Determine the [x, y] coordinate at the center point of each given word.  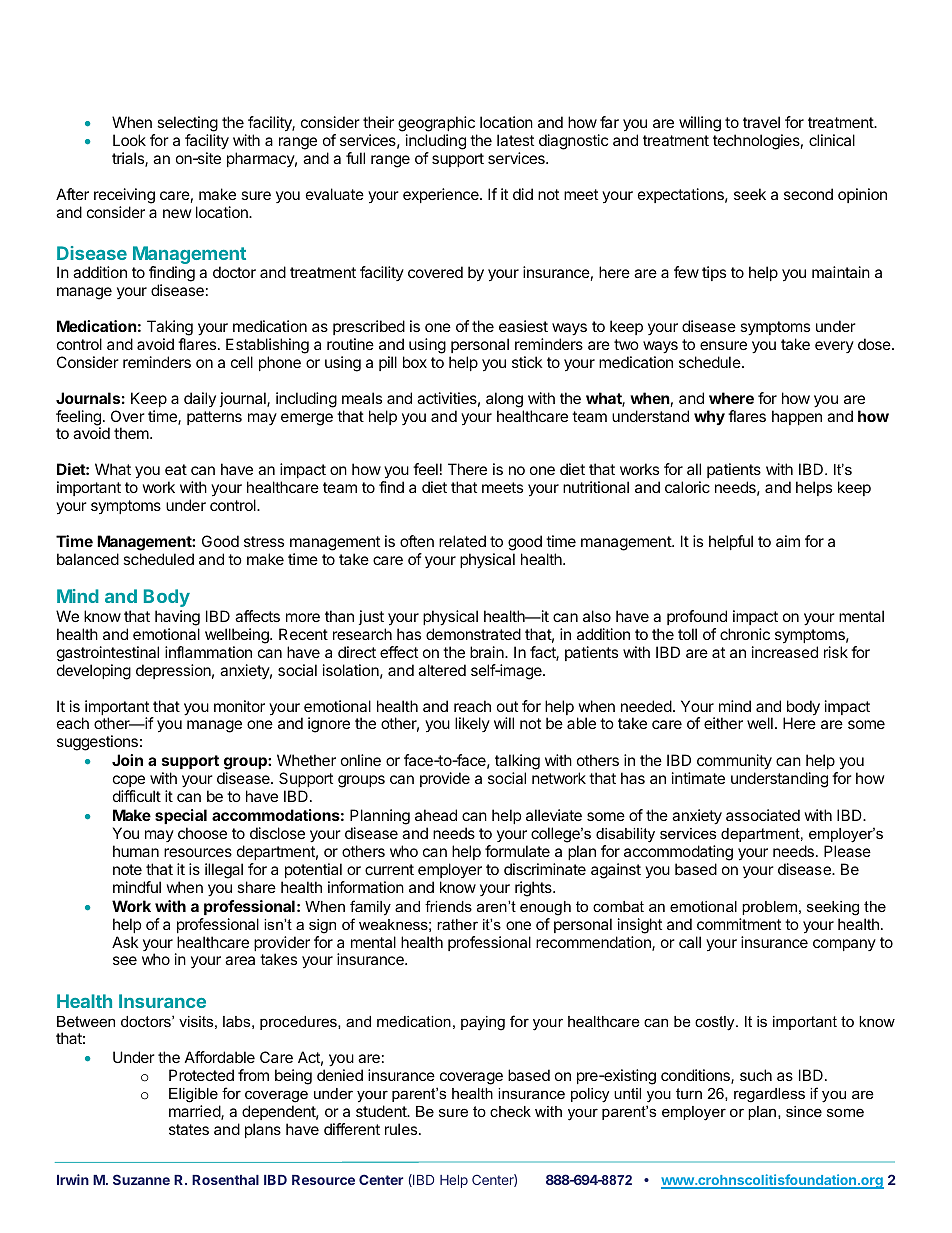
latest [515, 140]
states [189, 1129]
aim [788, 541]
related [462, 541]
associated [763, 815]
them [132, 433]
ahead [436, 815]
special [181, 818]
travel [761, 122]
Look [129, 140]
